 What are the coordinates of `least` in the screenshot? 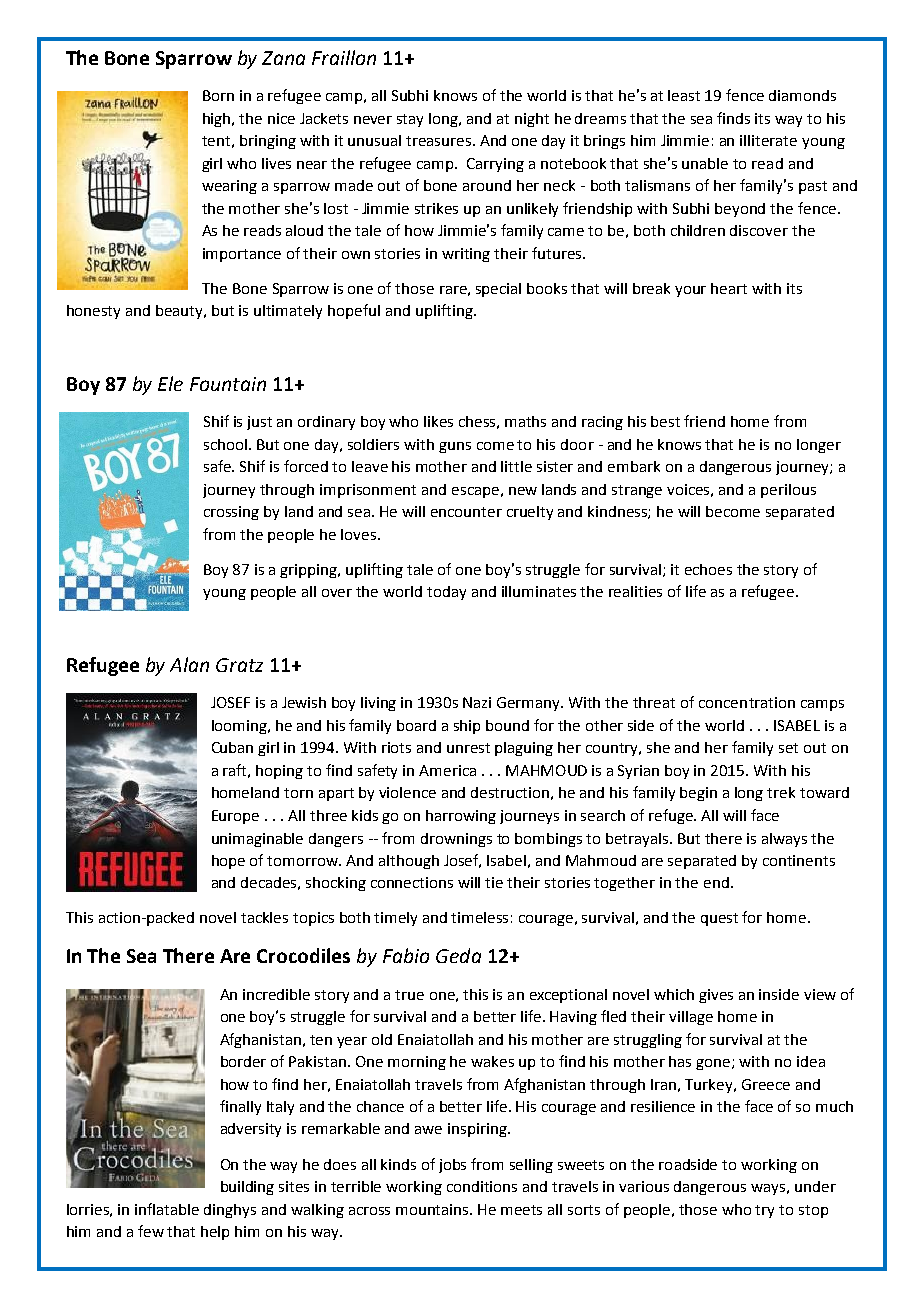 It's located at (684, 95).
